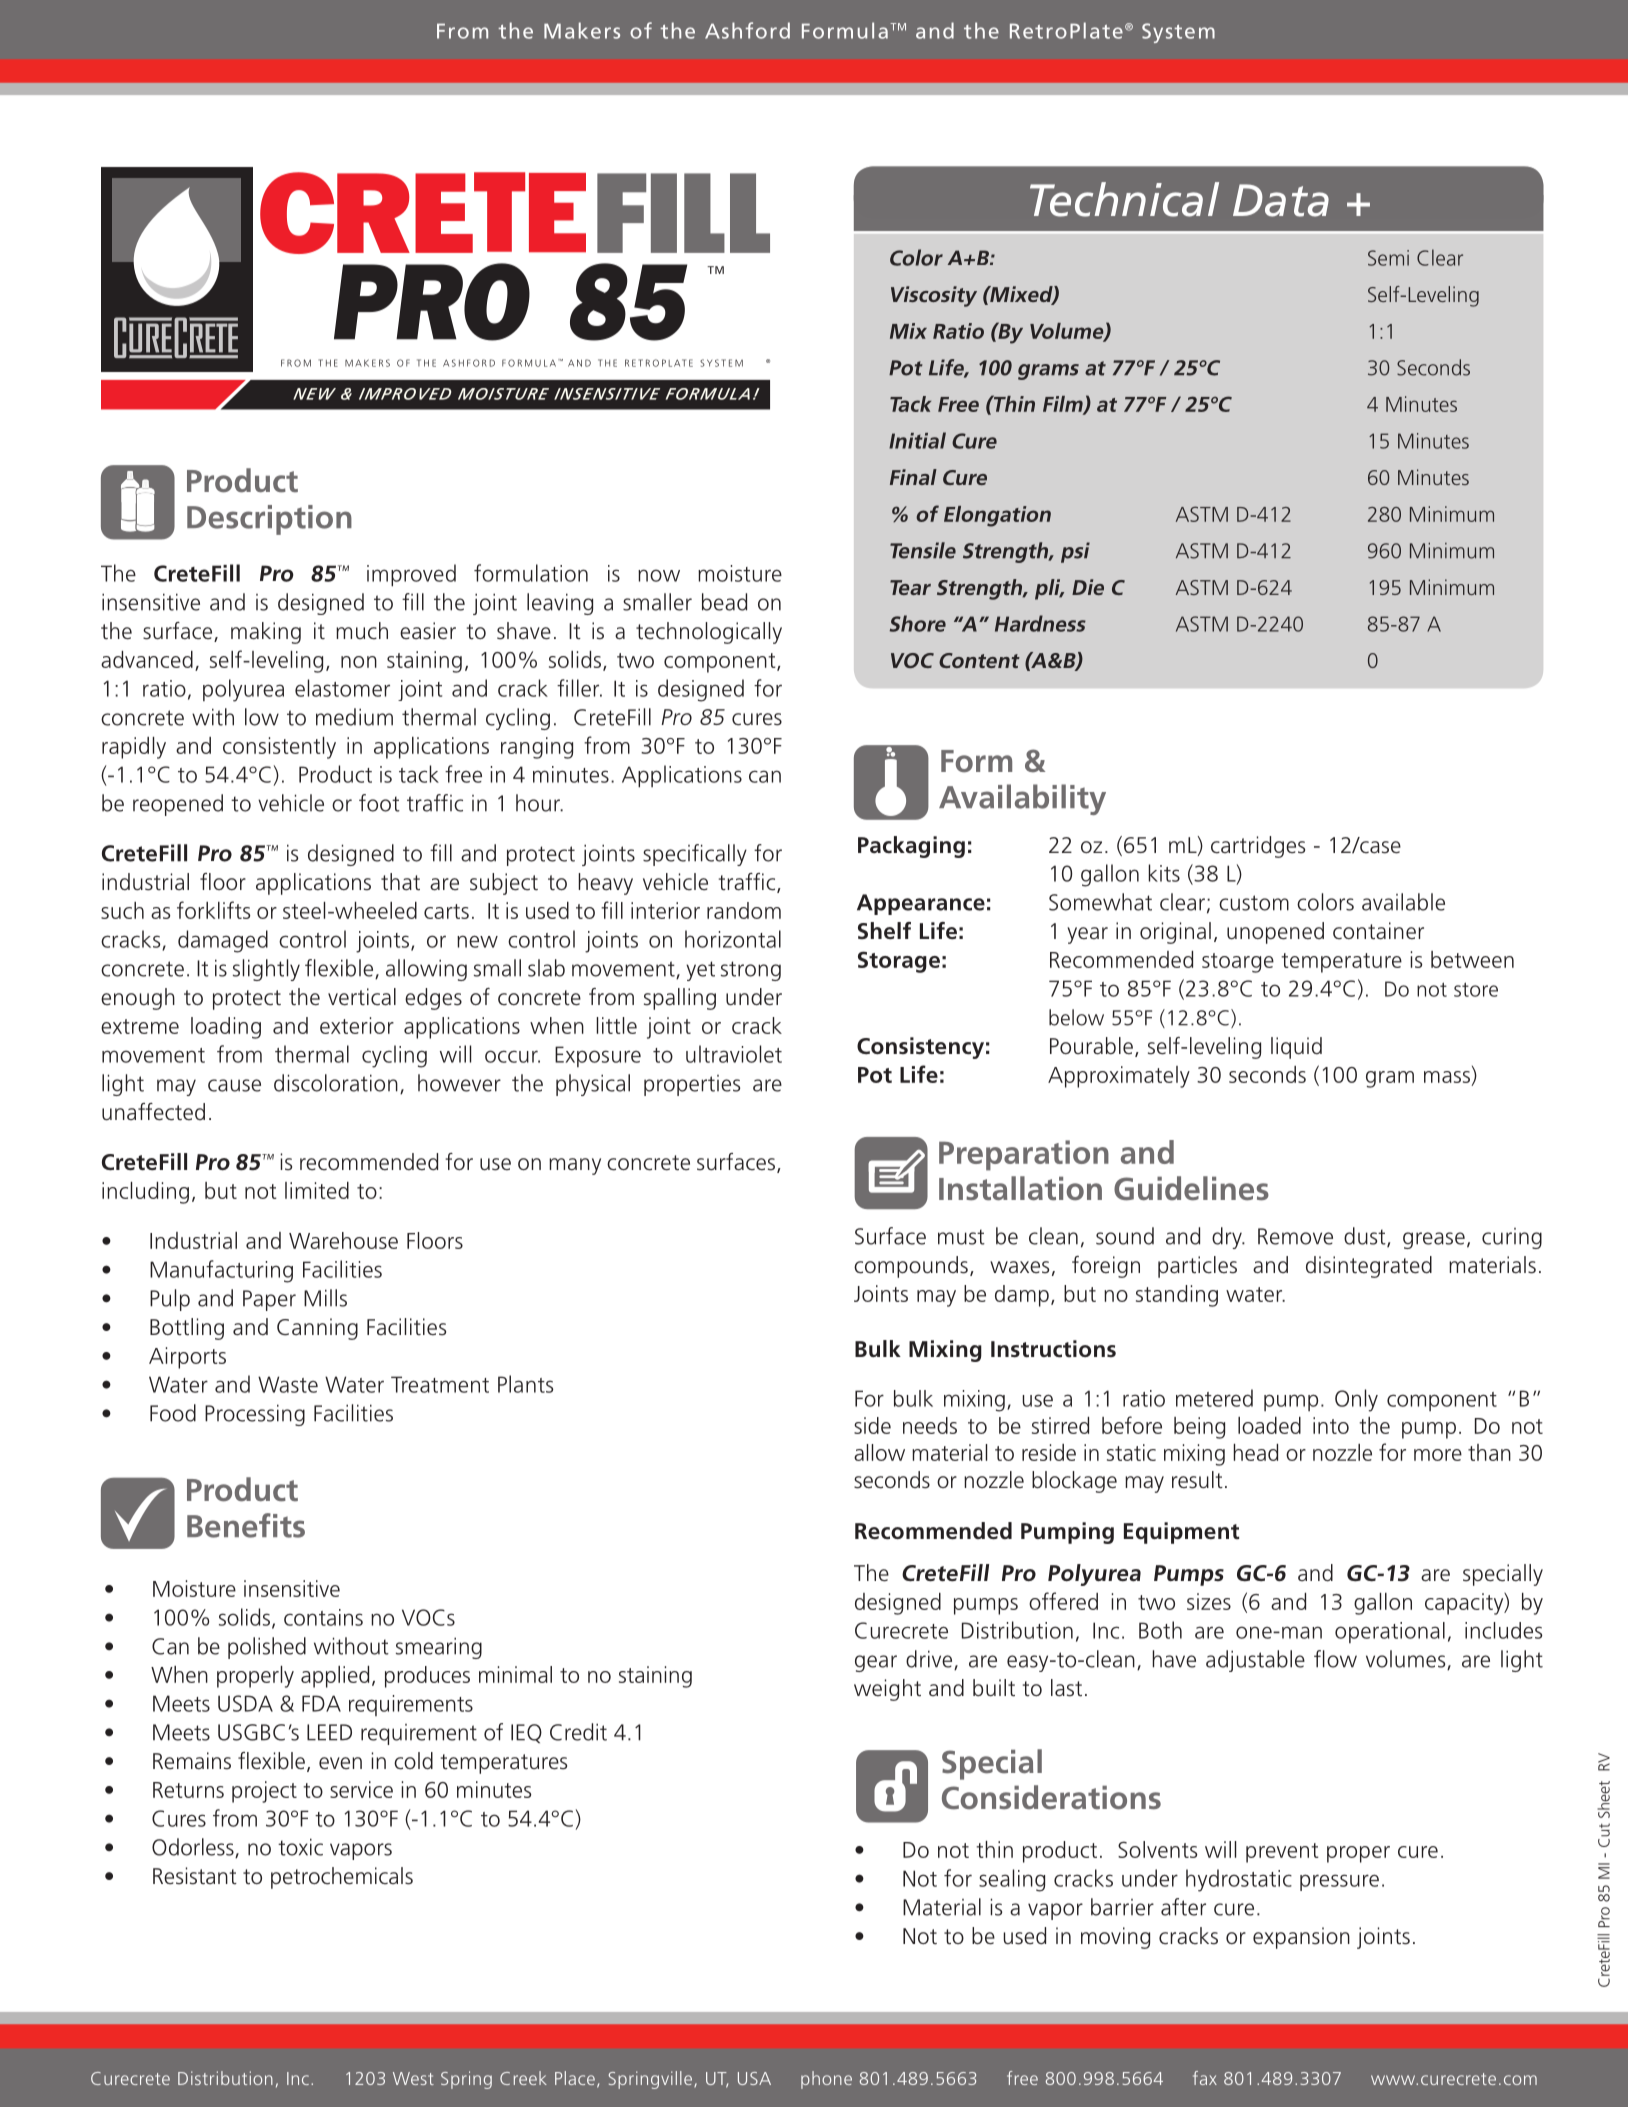 The width and height of the page is (1628, 2107). What do you see at coordinates (826, 2080) in the page?
I see `phone` at bounding box center [826, 2080].
